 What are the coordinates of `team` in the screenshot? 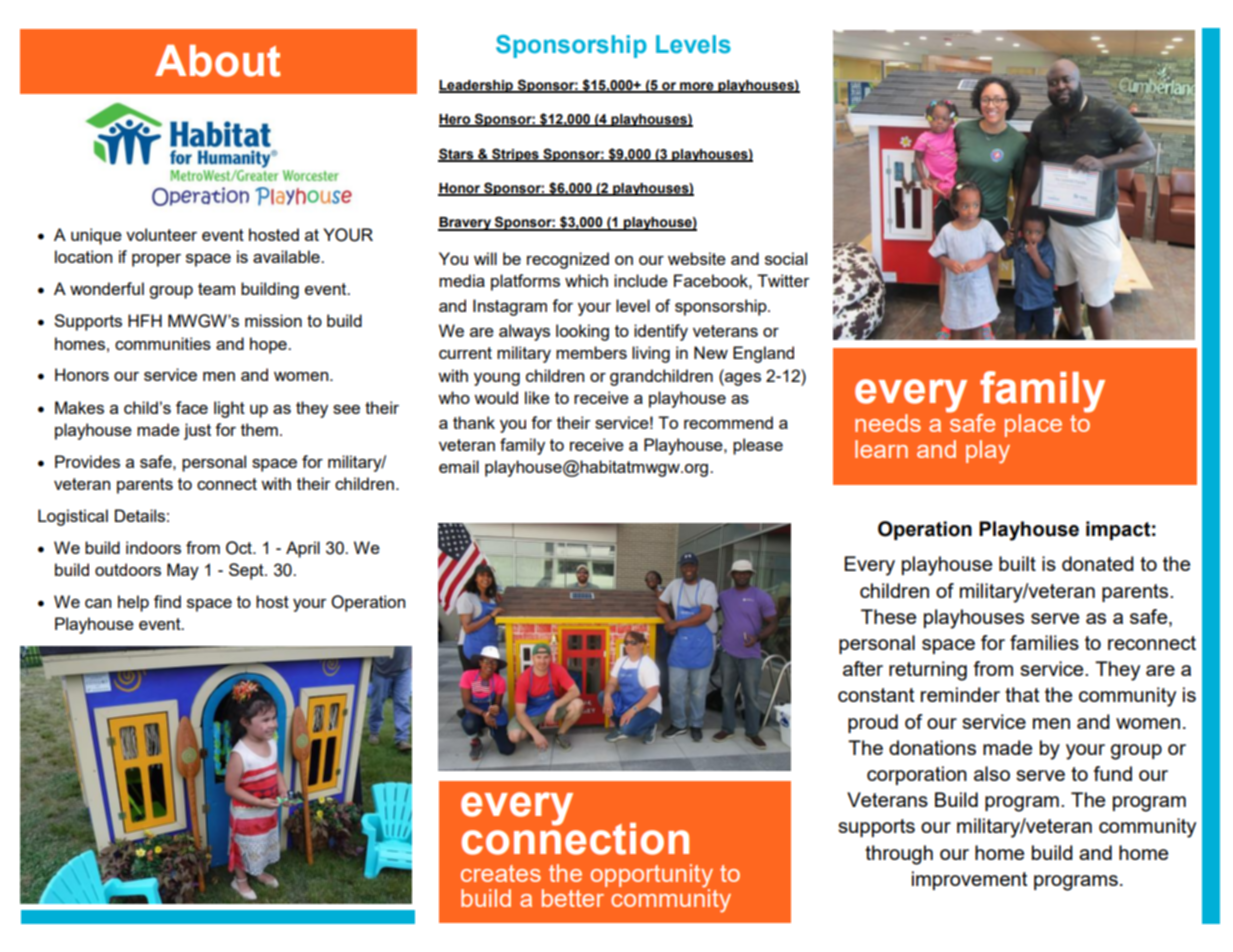 It's located at (216, 289).
